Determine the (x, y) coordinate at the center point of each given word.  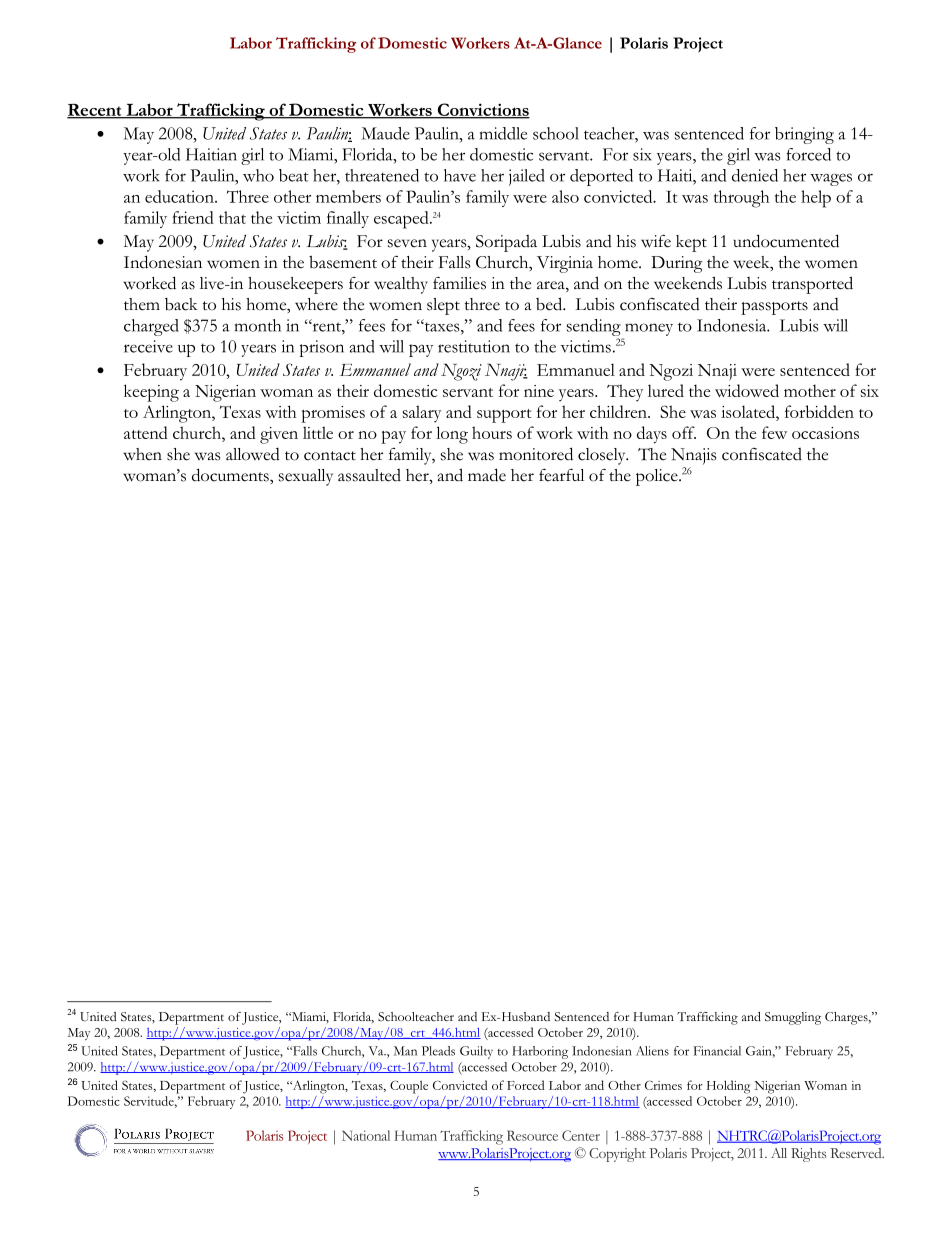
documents (231, 475)
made (487, 475)
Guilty (476, 1052)
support (504, 416)
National (366, 1135)
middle (503, 133)
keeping (151, 393)
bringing (804, 135)
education (180, 196)
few (774, 432)
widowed (747, 390)
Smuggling (793, 1018)
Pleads (438, 1051)
